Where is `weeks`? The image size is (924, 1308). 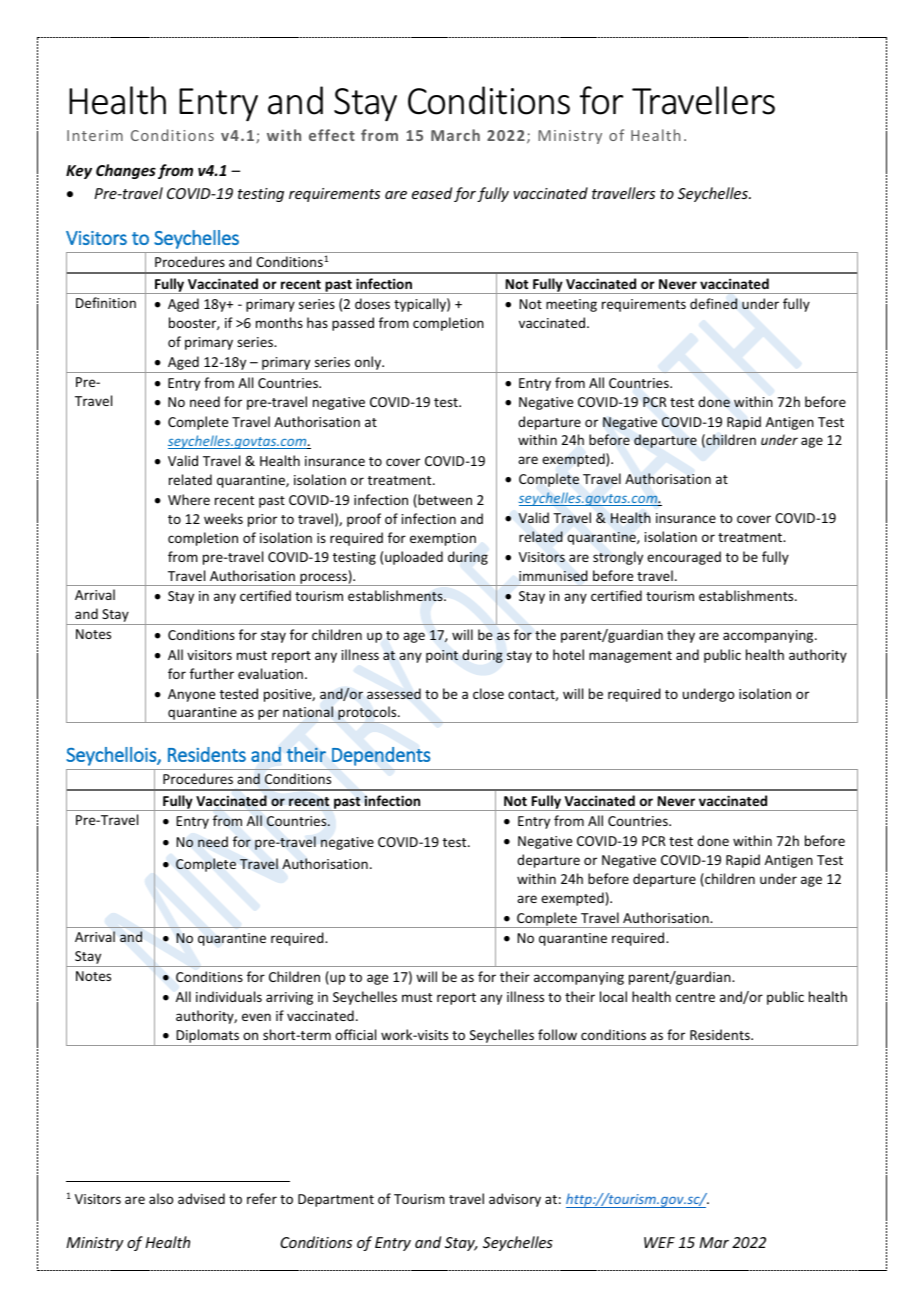
weeks is located at coordinates (223, 518).
